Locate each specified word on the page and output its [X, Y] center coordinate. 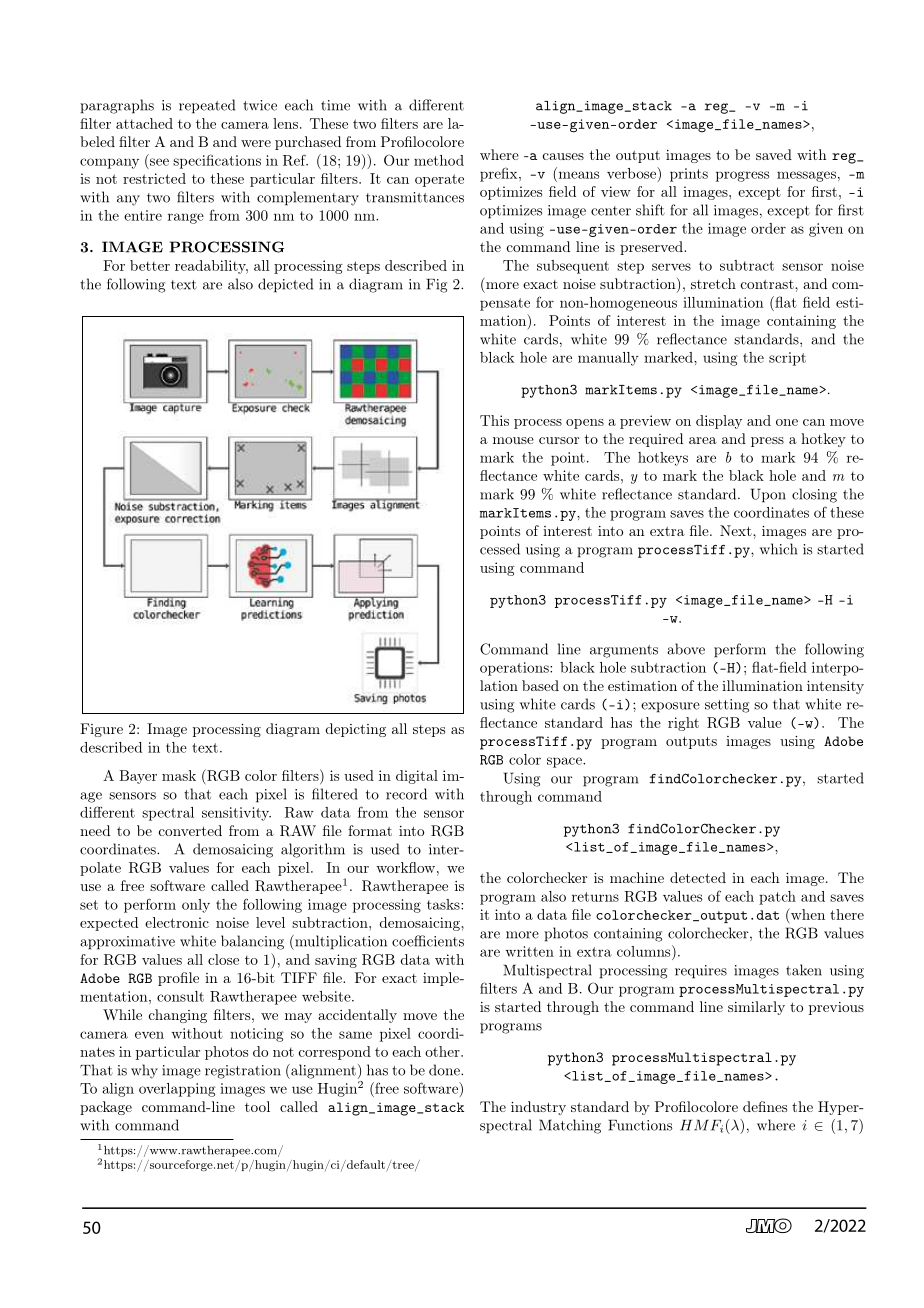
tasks [444, 904]
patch [777, 898]
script [787, 359]
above [686, 649]
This [494, 420]
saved [774, 154]
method [439, 160]
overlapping [177, 1090]
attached [144, 123]
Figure [101, 730]
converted [190, 830]
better [150, 265]
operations [515, 669]
